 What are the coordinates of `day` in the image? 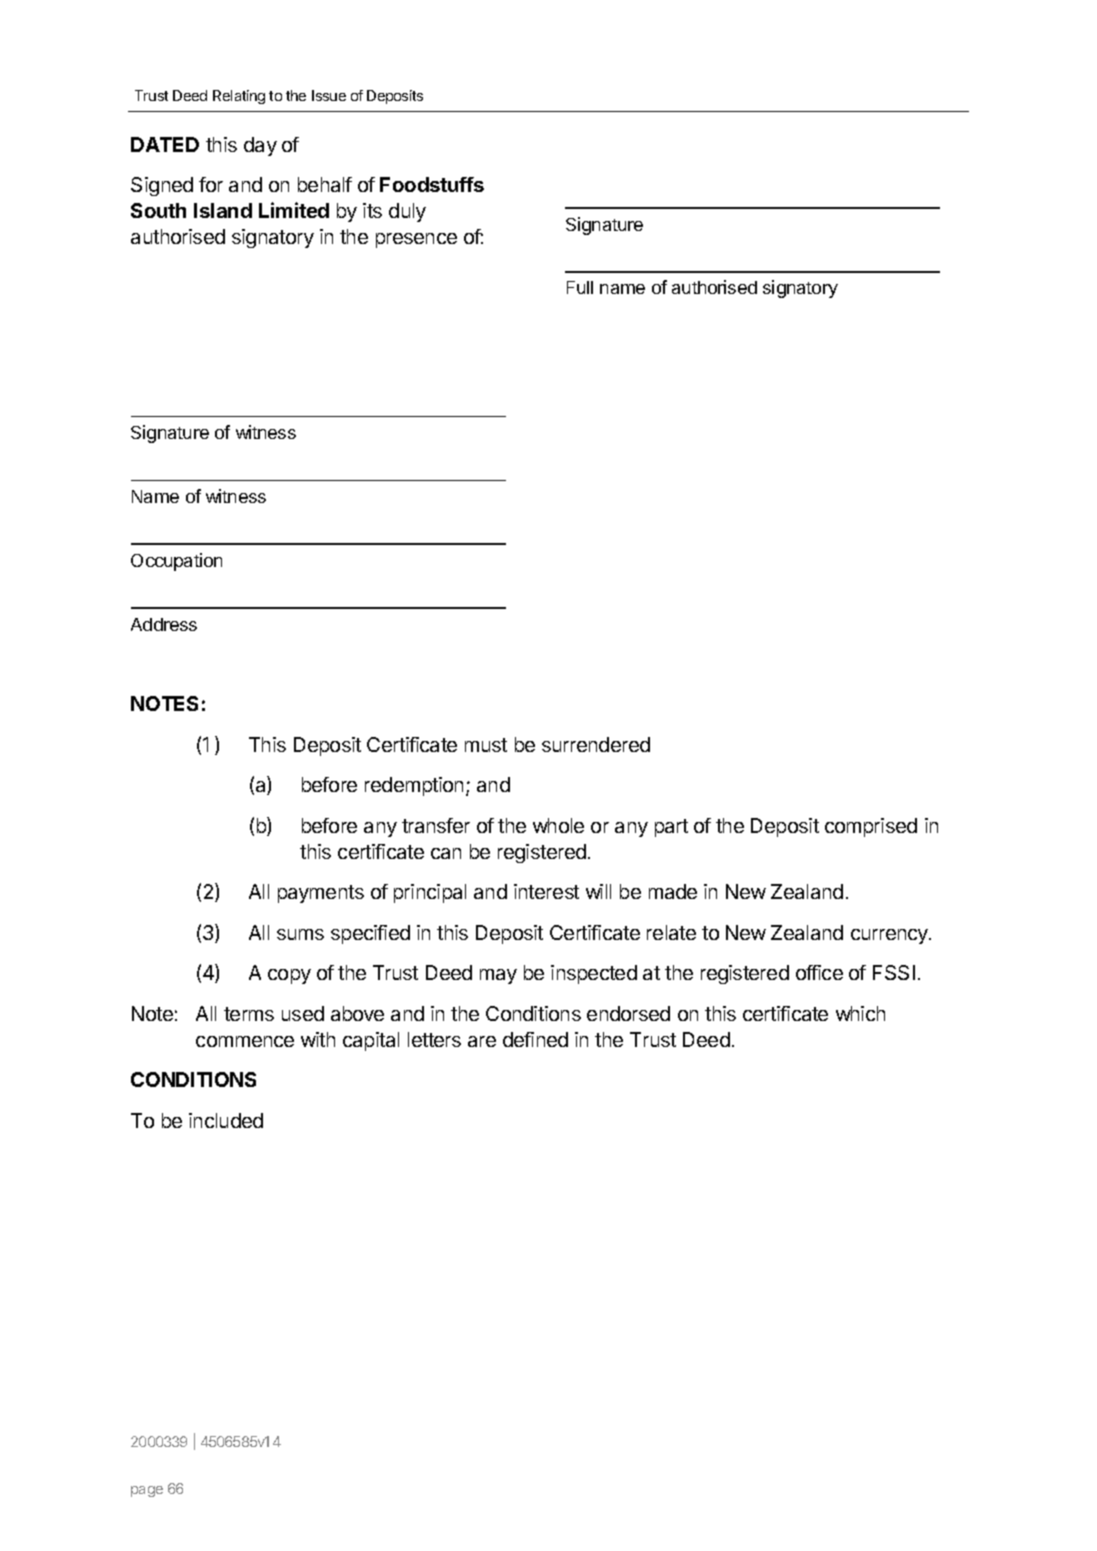 It's located at (260, 146).
